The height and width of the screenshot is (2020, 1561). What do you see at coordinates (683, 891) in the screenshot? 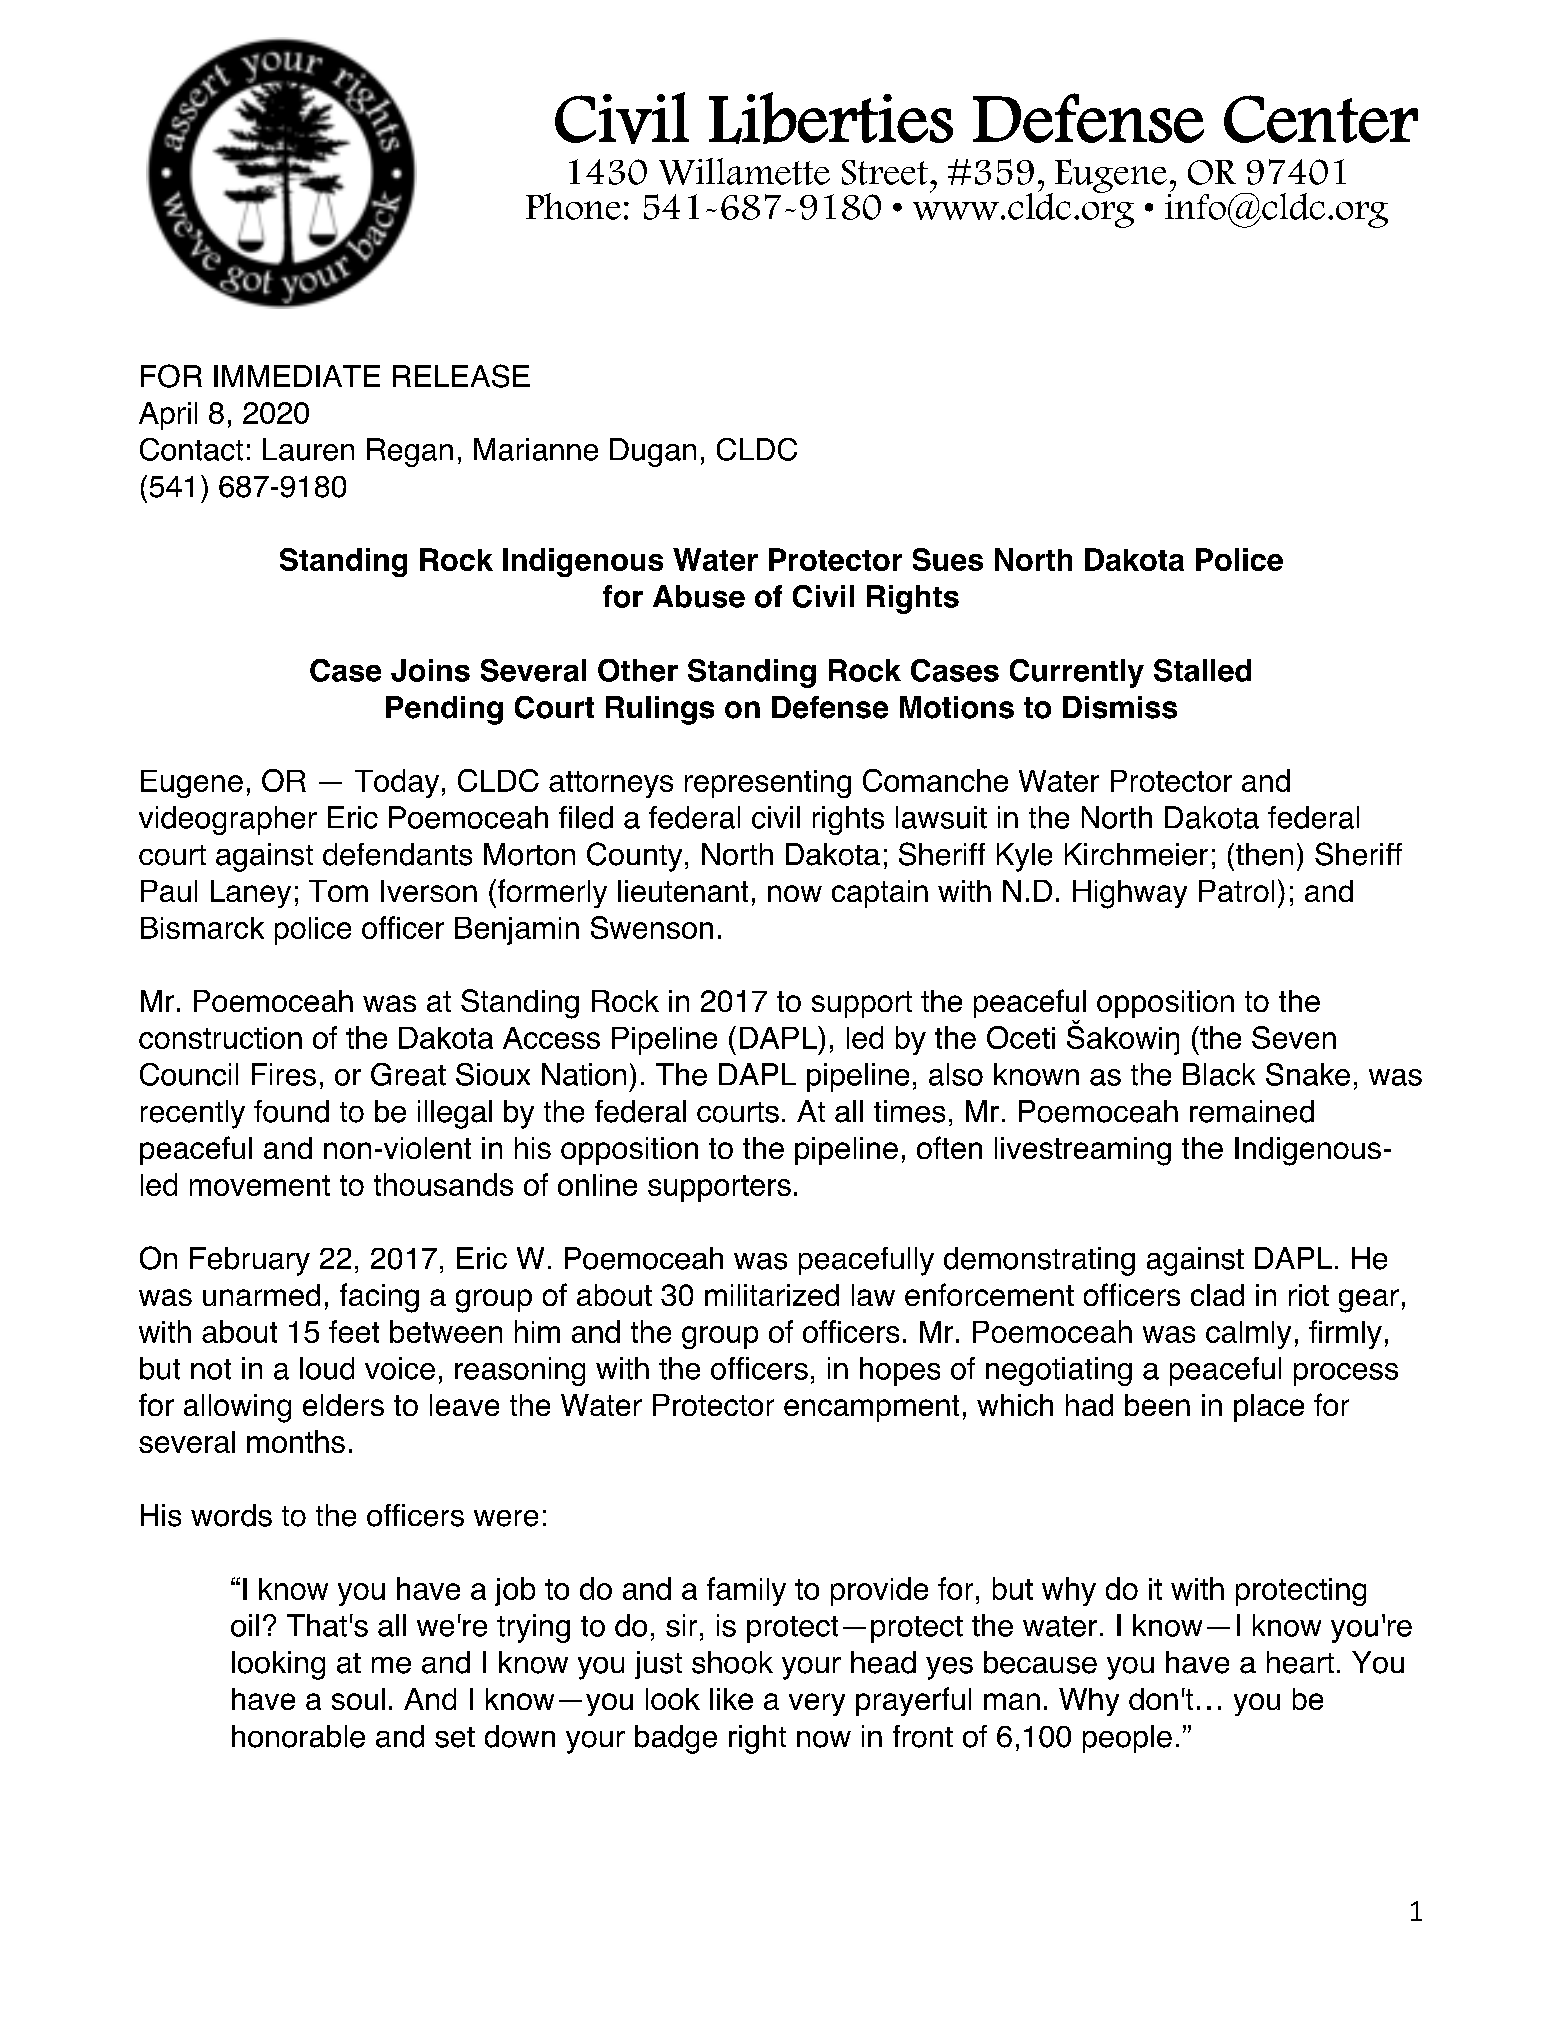
I see `lieutenant` at bounding box center [683, 891].
